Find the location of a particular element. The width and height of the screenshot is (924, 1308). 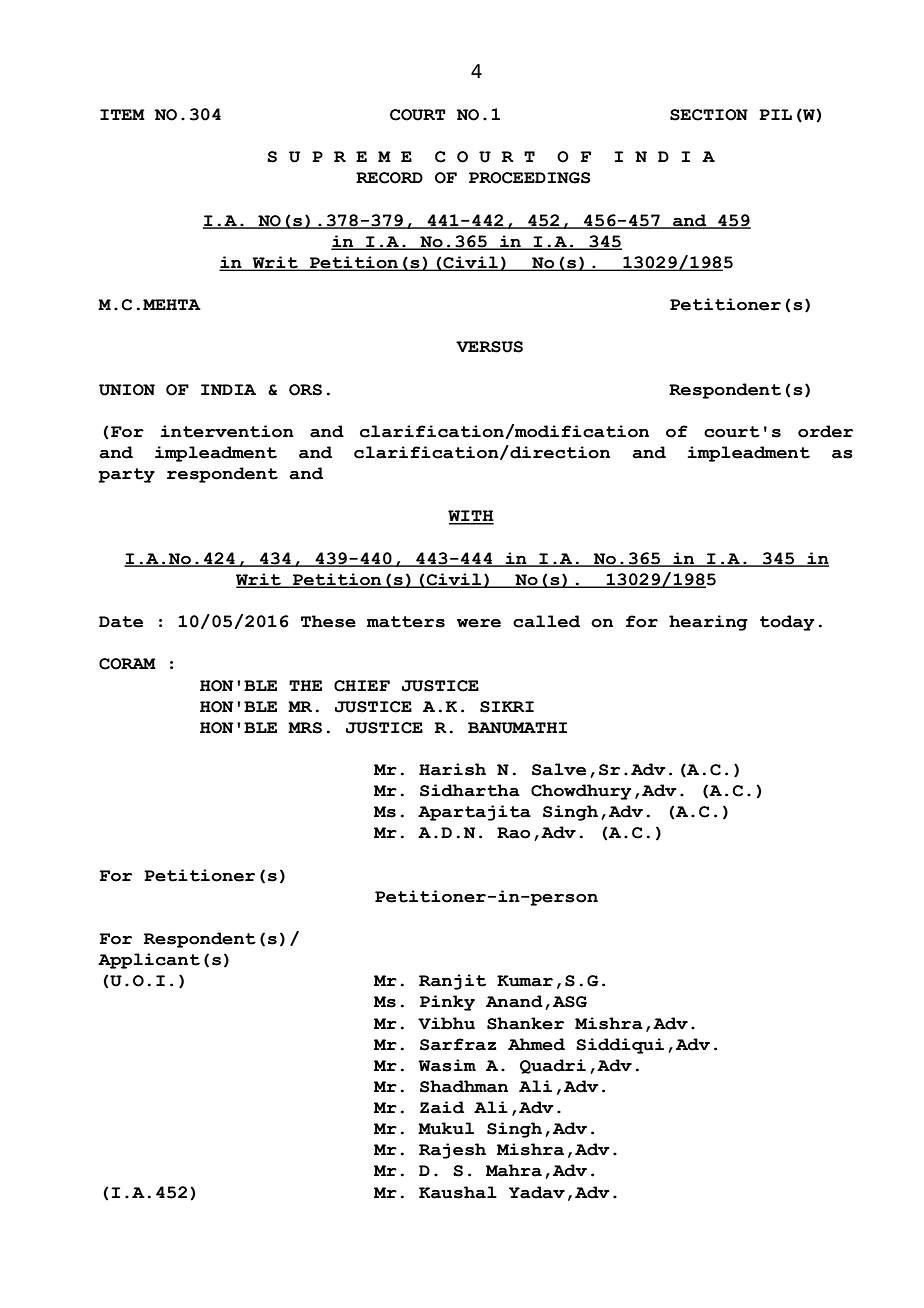

intervention is located at coordinates (227, 431).
